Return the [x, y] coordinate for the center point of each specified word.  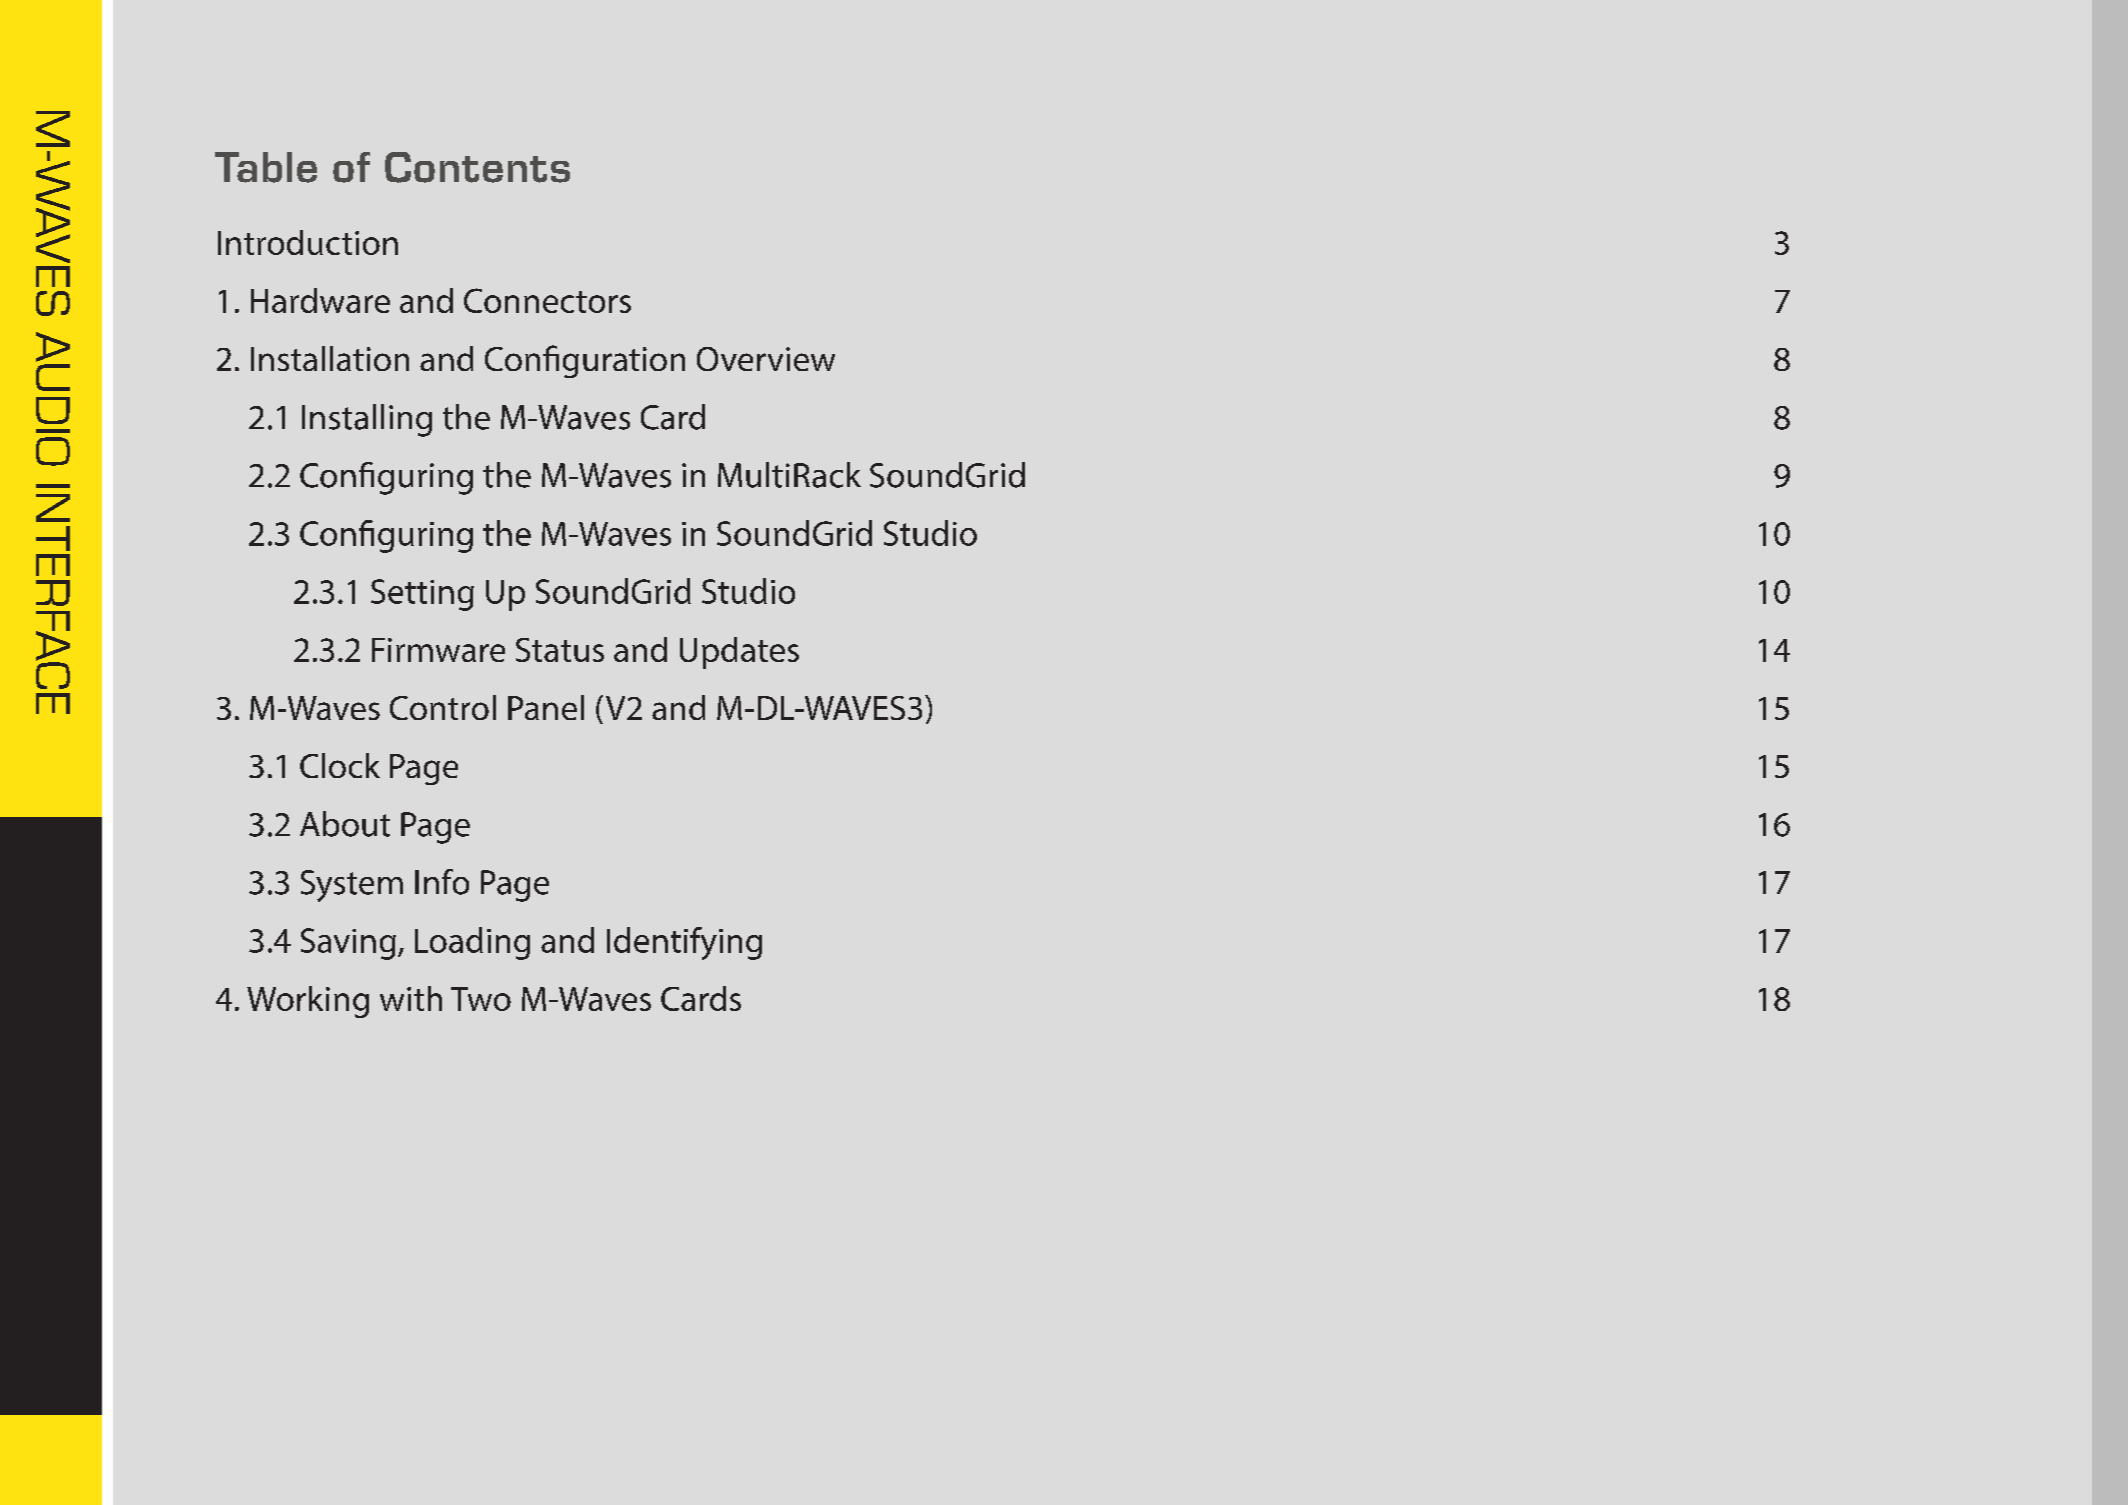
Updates [739, 653]
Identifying [684, 943]
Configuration [585, 361]
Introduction [308, 242]
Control [443, 707]
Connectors [547, 300]
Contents [477, 167]
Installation [330, 358]
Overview [766, 359]
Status [560, 650]
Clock [340, 765]
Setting [422, 595]
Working [308, 1002]
